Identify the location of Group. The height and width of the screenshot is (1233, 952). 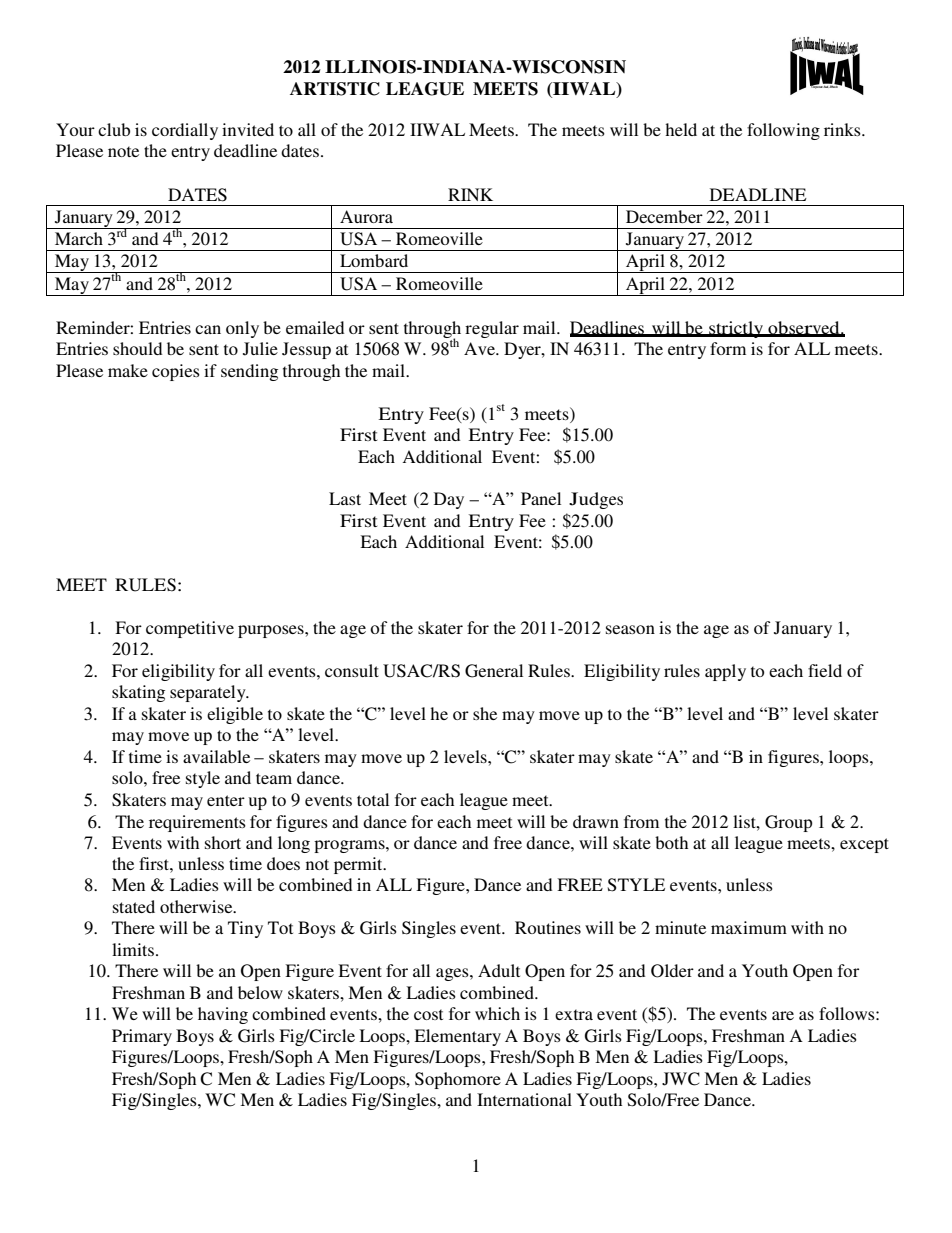
(788, 823).
